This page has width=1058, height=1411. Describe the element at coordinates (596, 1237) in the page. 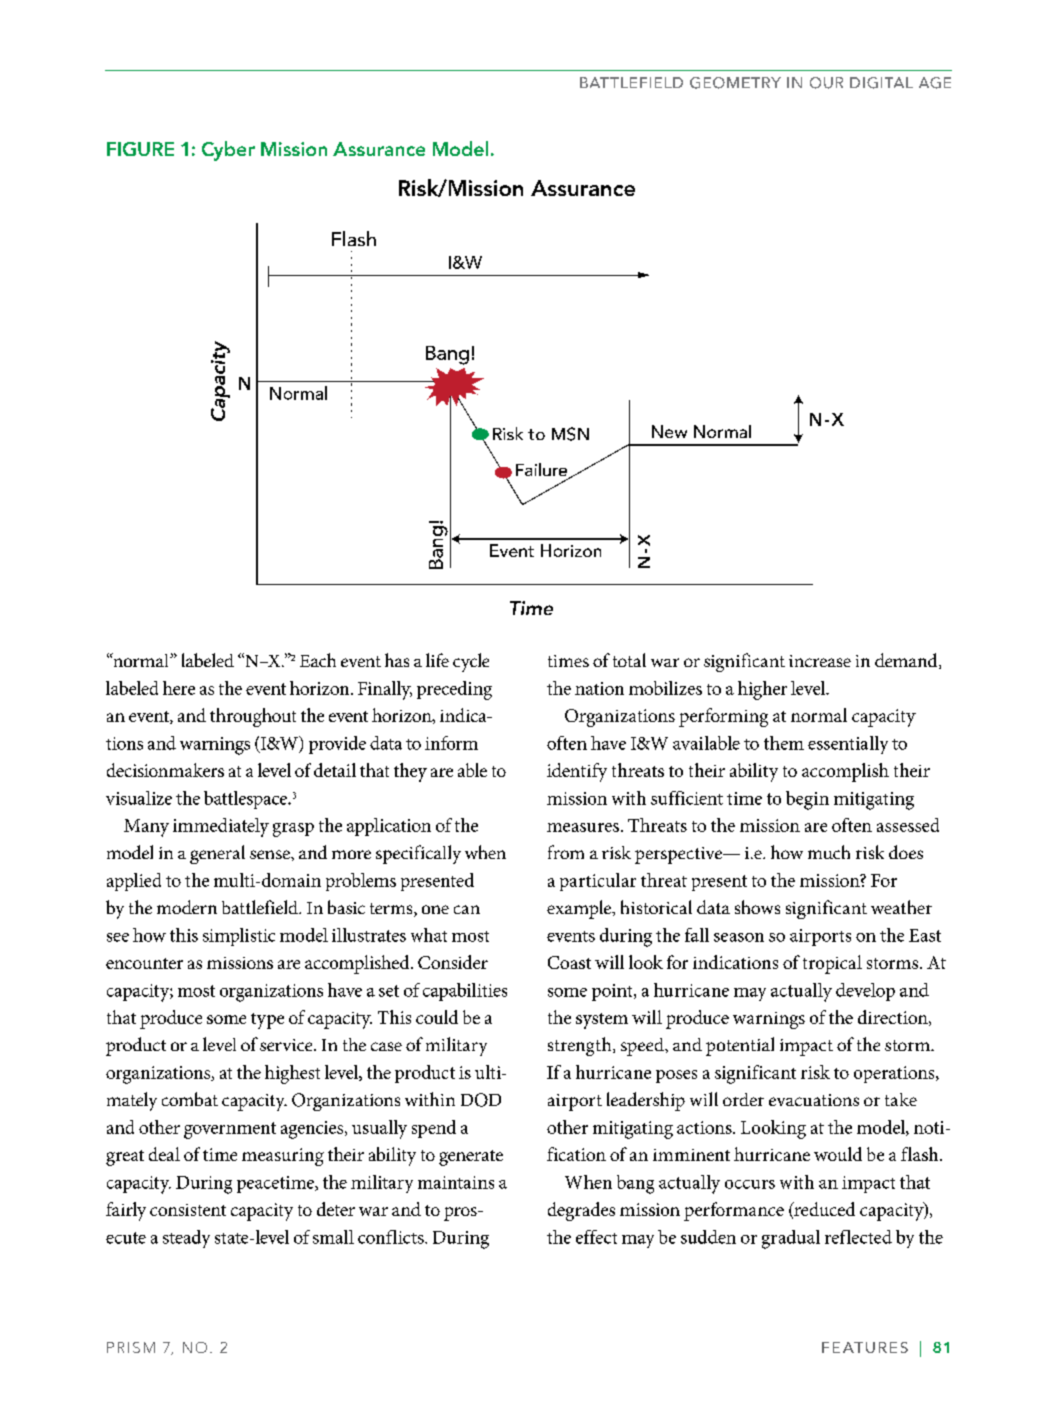

I see `effect` at that location.
